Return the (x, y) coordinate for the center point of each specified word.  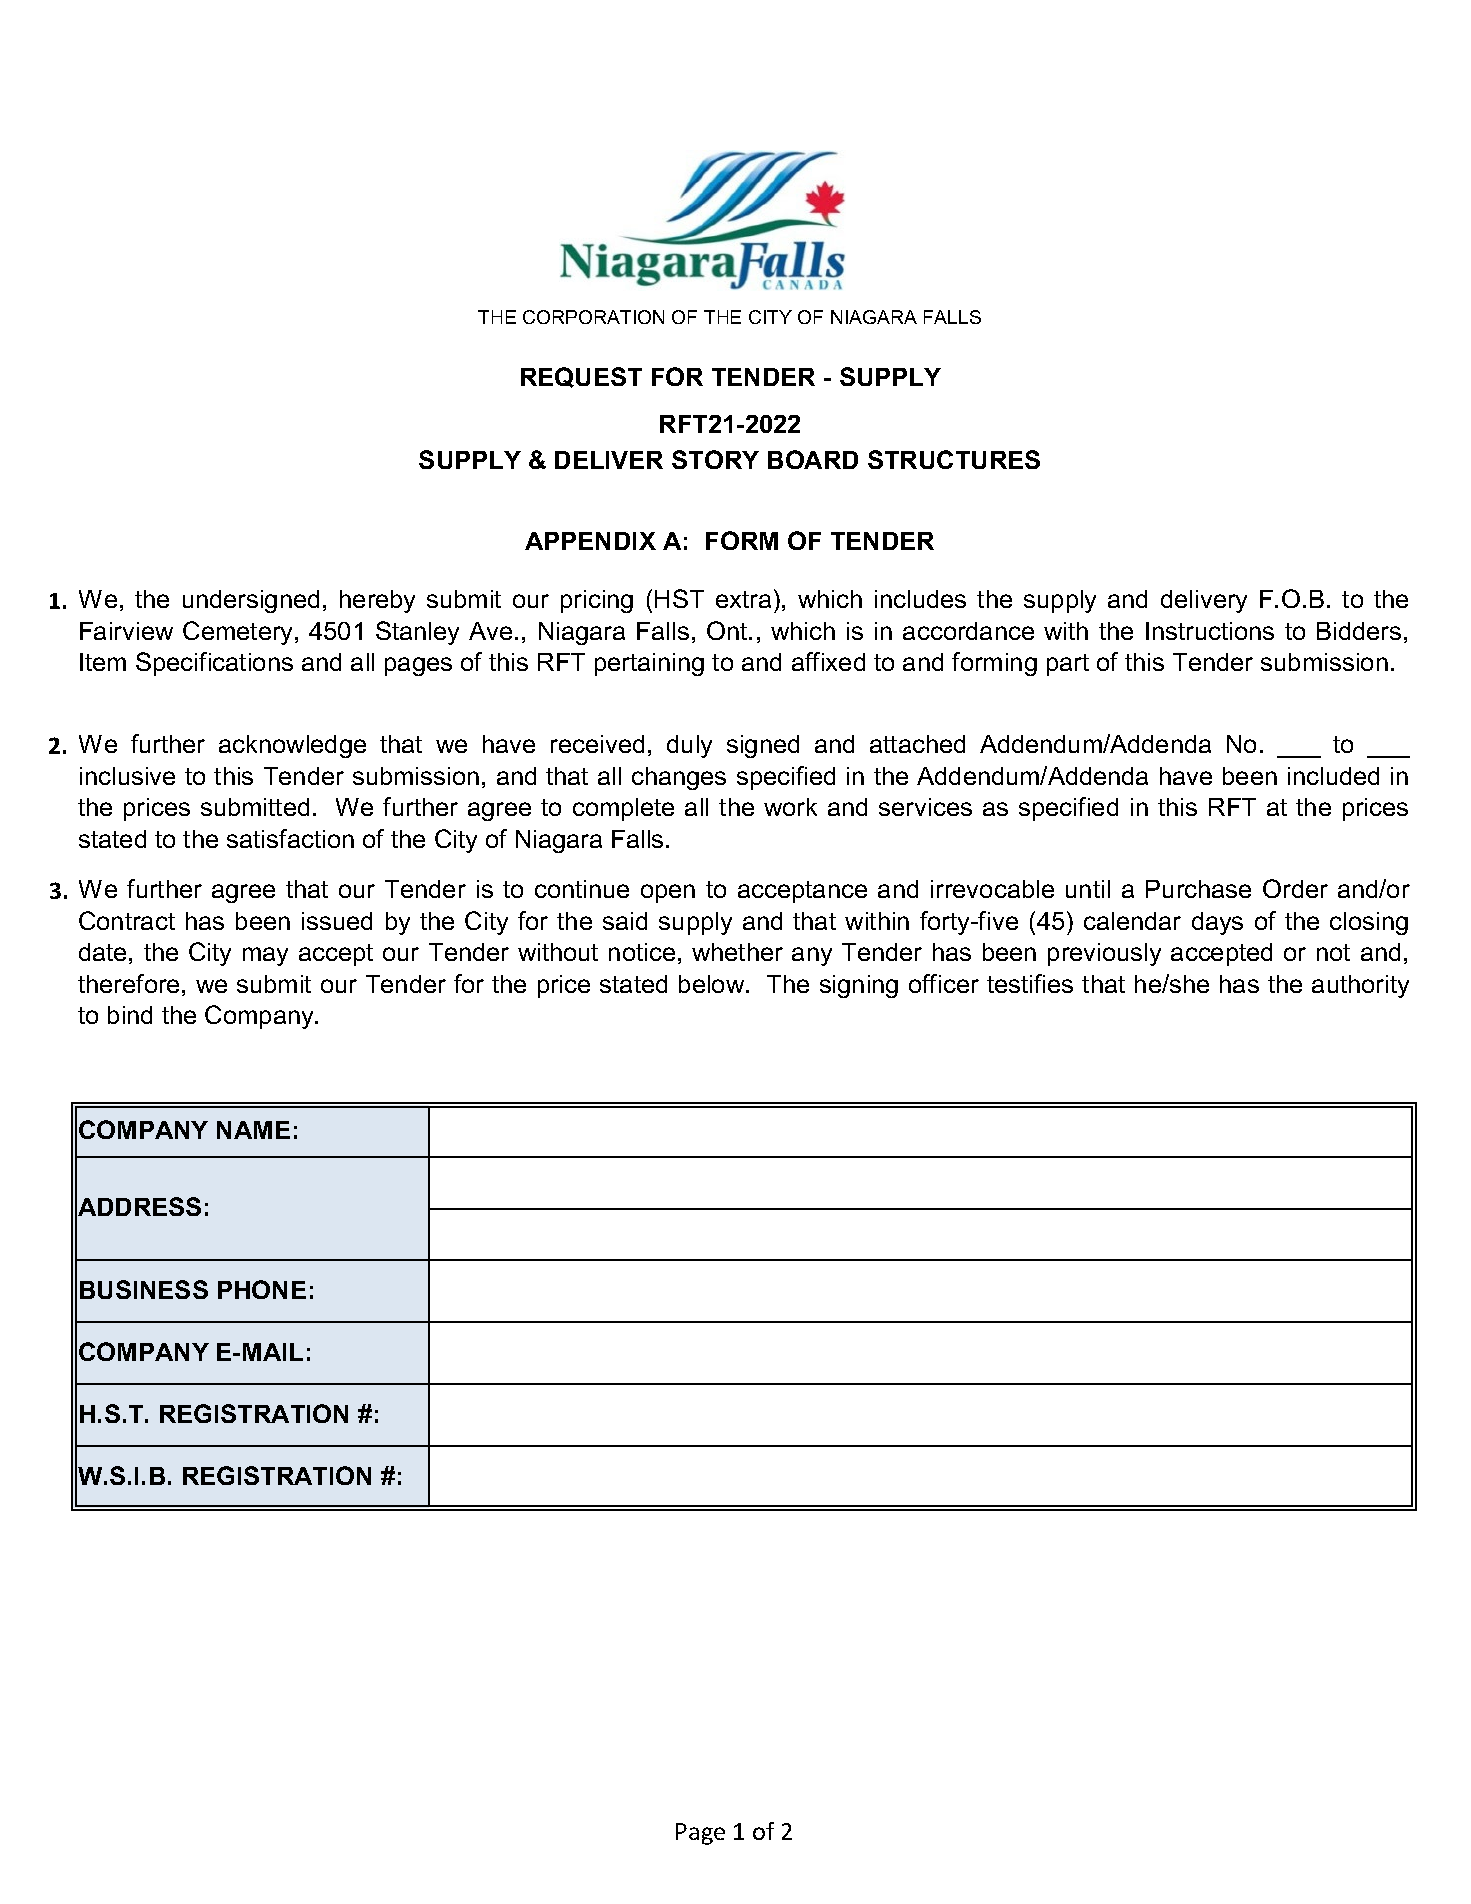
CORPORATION (593, 317)
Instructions (1210, 631)
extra (743, 599)
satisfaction (290, 838)
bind (130, 1015)
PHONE (262, 1289)
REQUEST (581, 377)
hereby (377, 601)
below (713, 984)
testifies (1030, 983)
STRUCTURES (954, 459)
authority (1360, 986)
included (1333, 776)
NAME (253, 1130)
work (790, 807)
